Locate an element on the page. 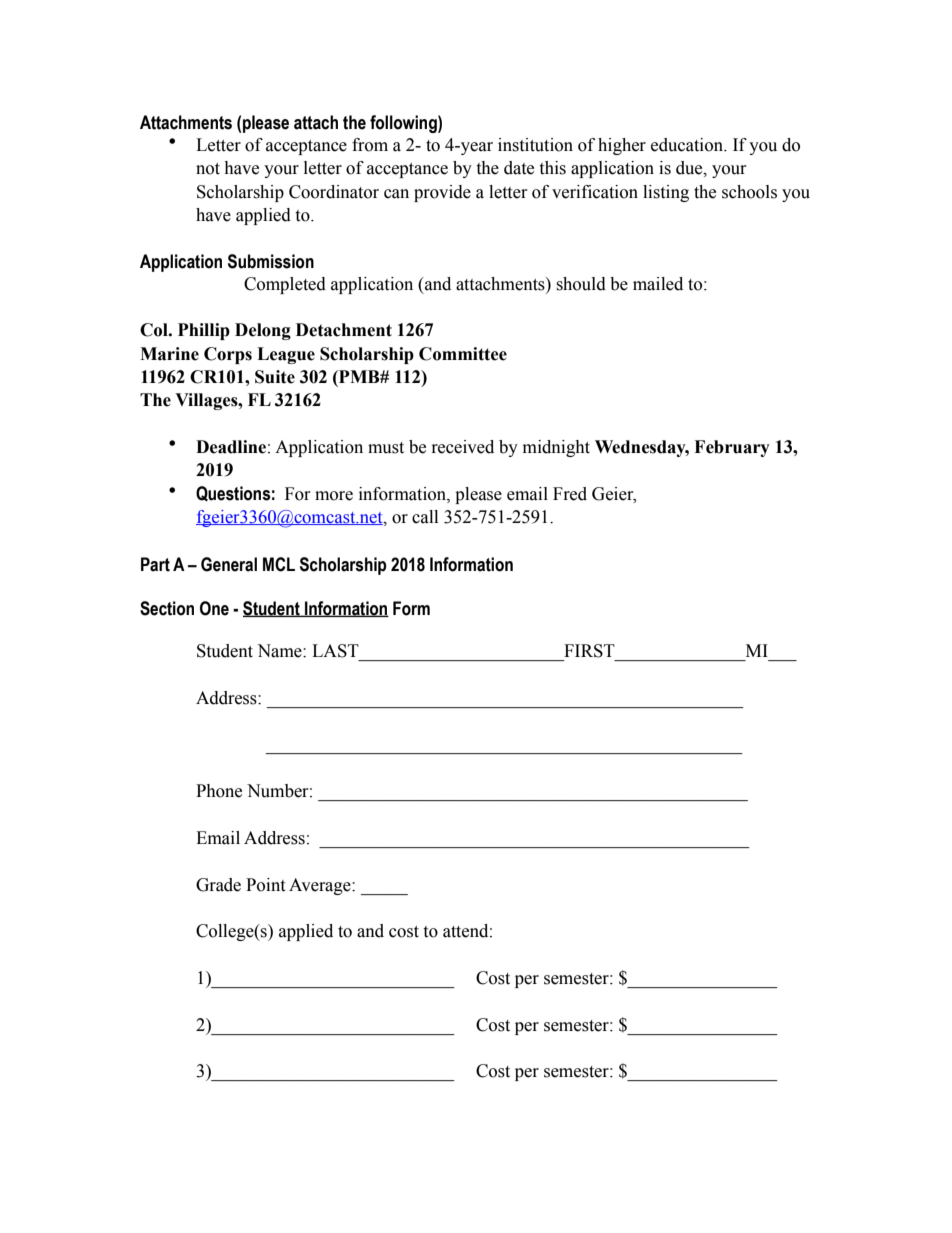 The width and height of the document is (952, 1233). education is located at coordinates (688, 145).
